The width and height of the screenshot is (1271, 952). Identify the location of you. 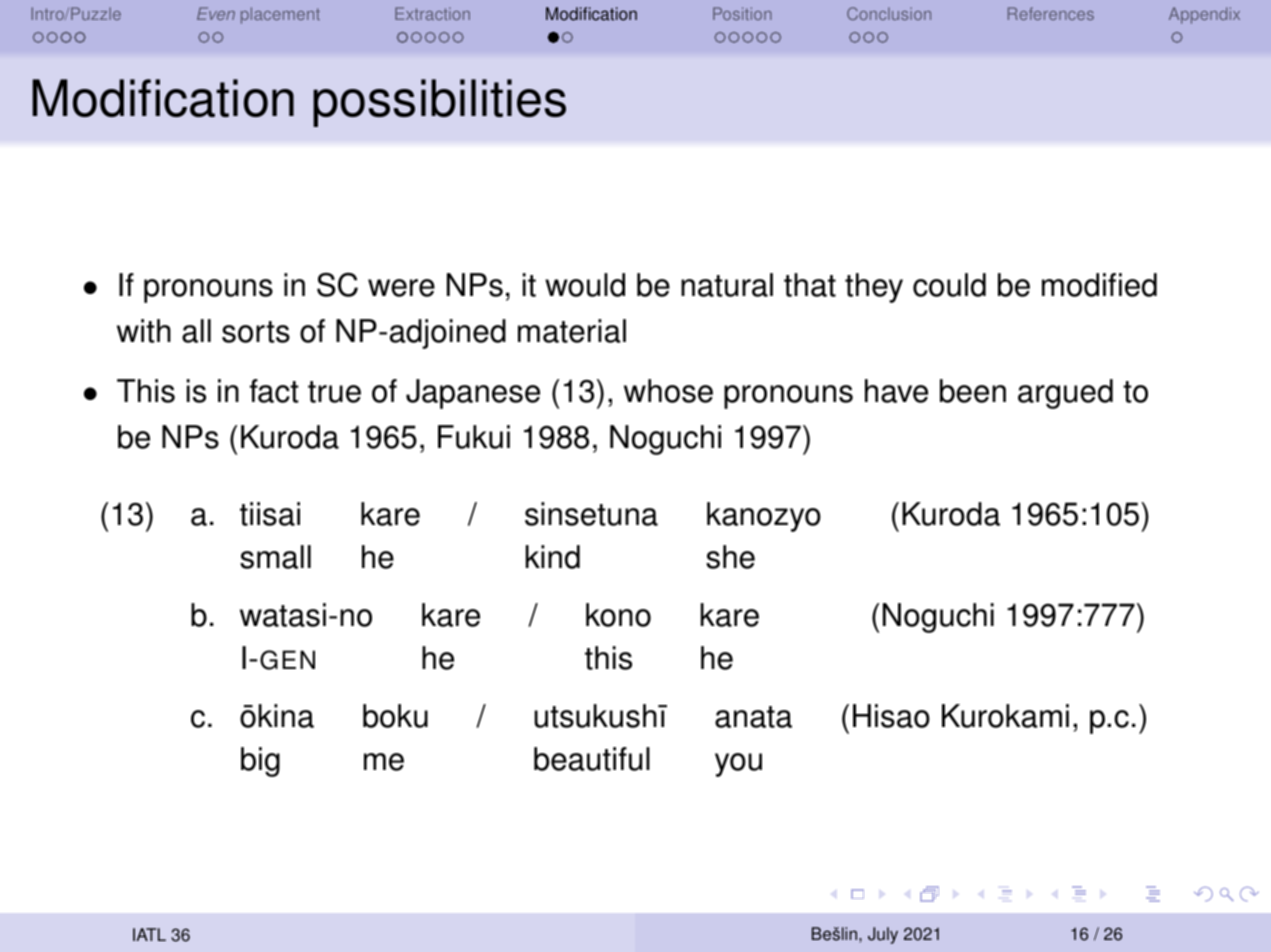
(738, 765).
